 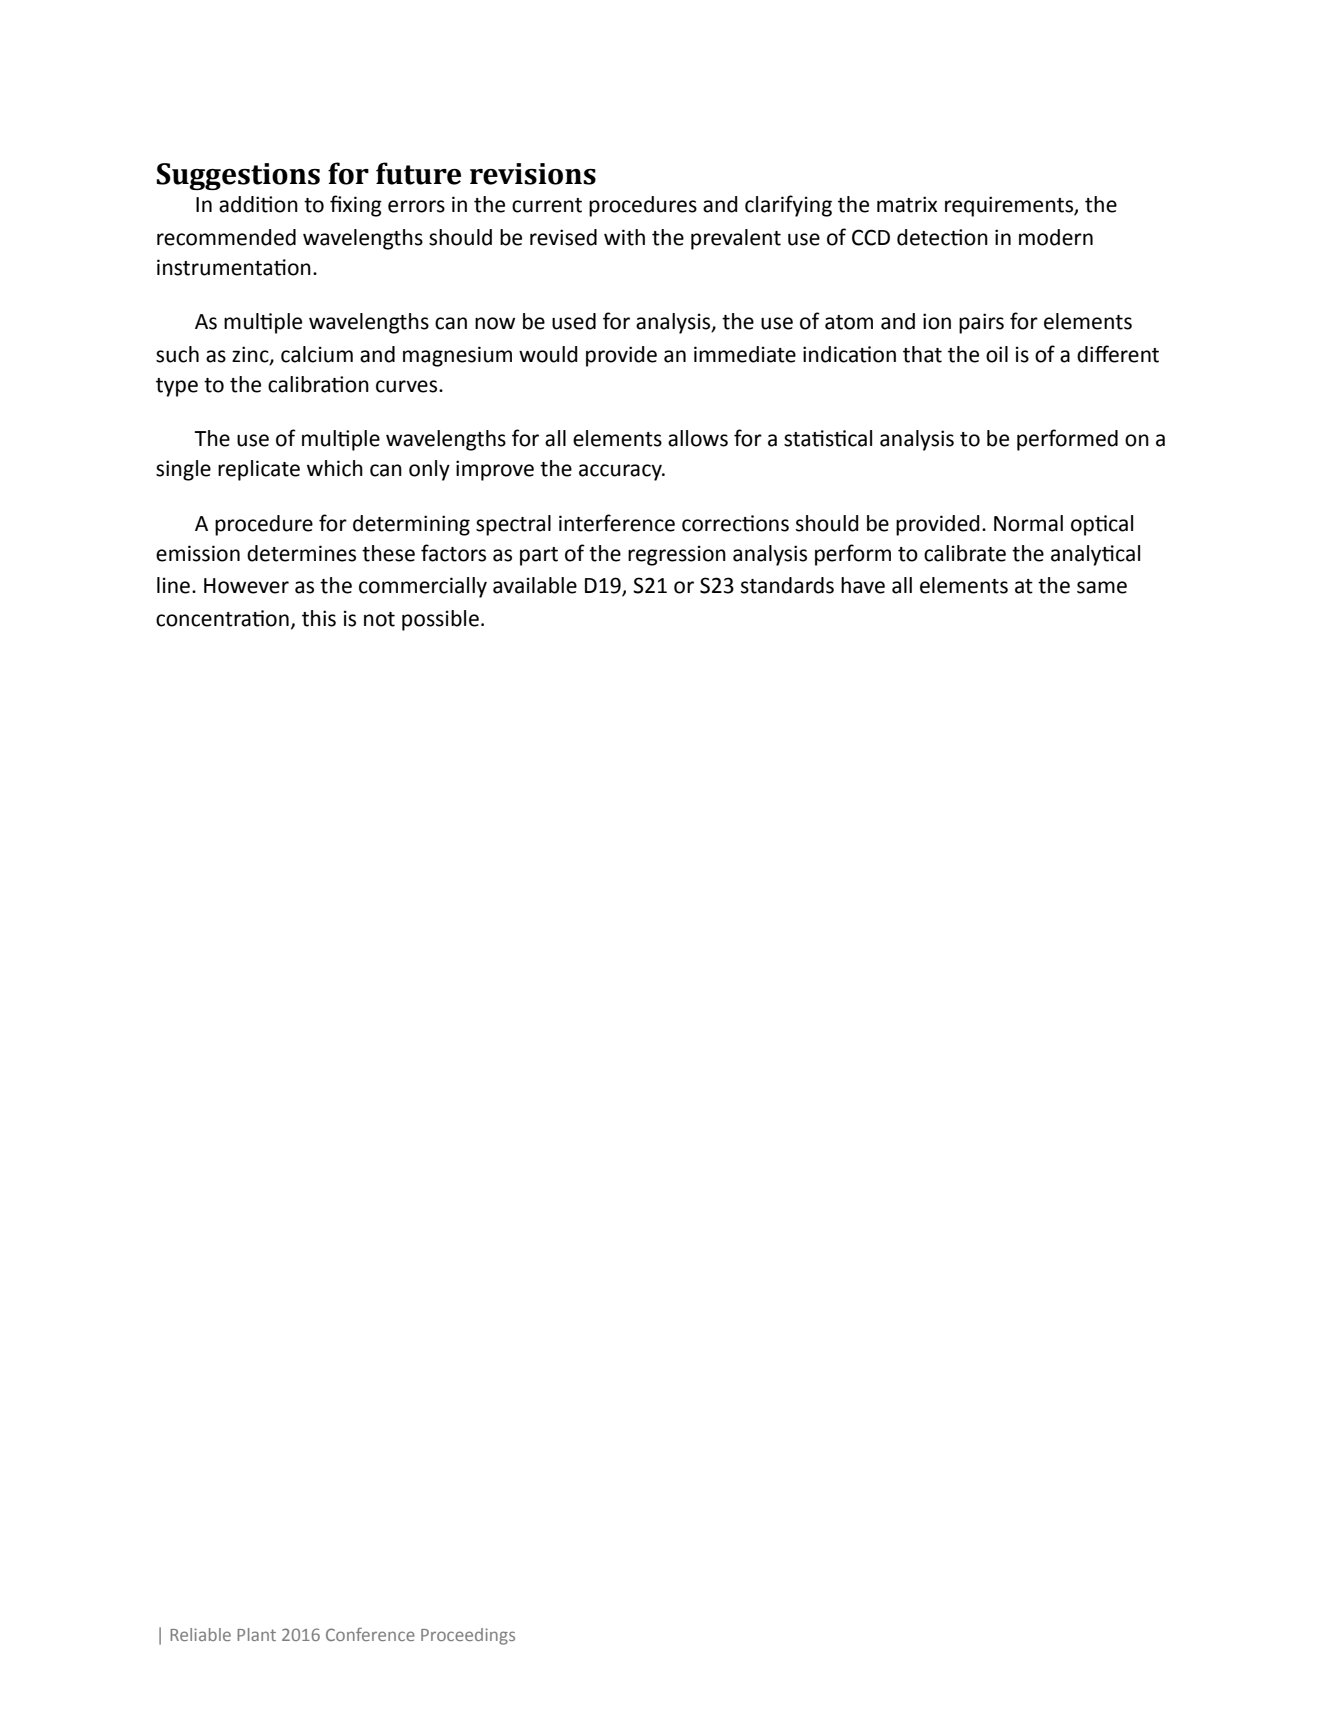 I want to click on Conference, so click(x=370, y=1634).
